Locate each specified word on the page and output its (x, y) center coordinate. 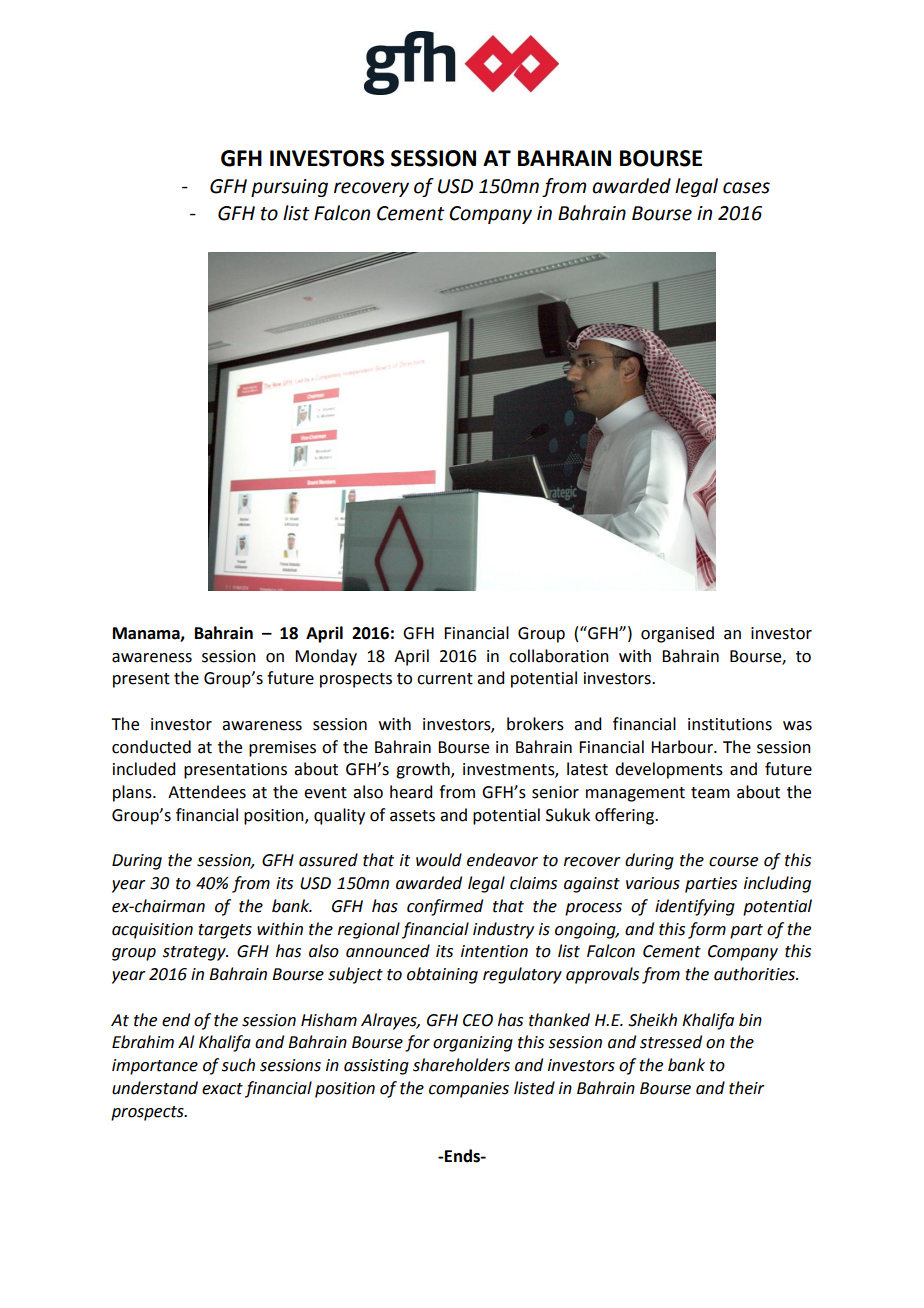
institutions (730, 724)
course (733, 862)
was (797, 726)
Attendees (207, 792)
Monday (326, 657)
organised (677, 634)
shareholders (461, 1065)
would (439, 860)
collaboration (559, 656)
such (238, 1065)
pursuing (289, 188)
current (445, 679)
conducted (151, 747)
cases (746, 188)
